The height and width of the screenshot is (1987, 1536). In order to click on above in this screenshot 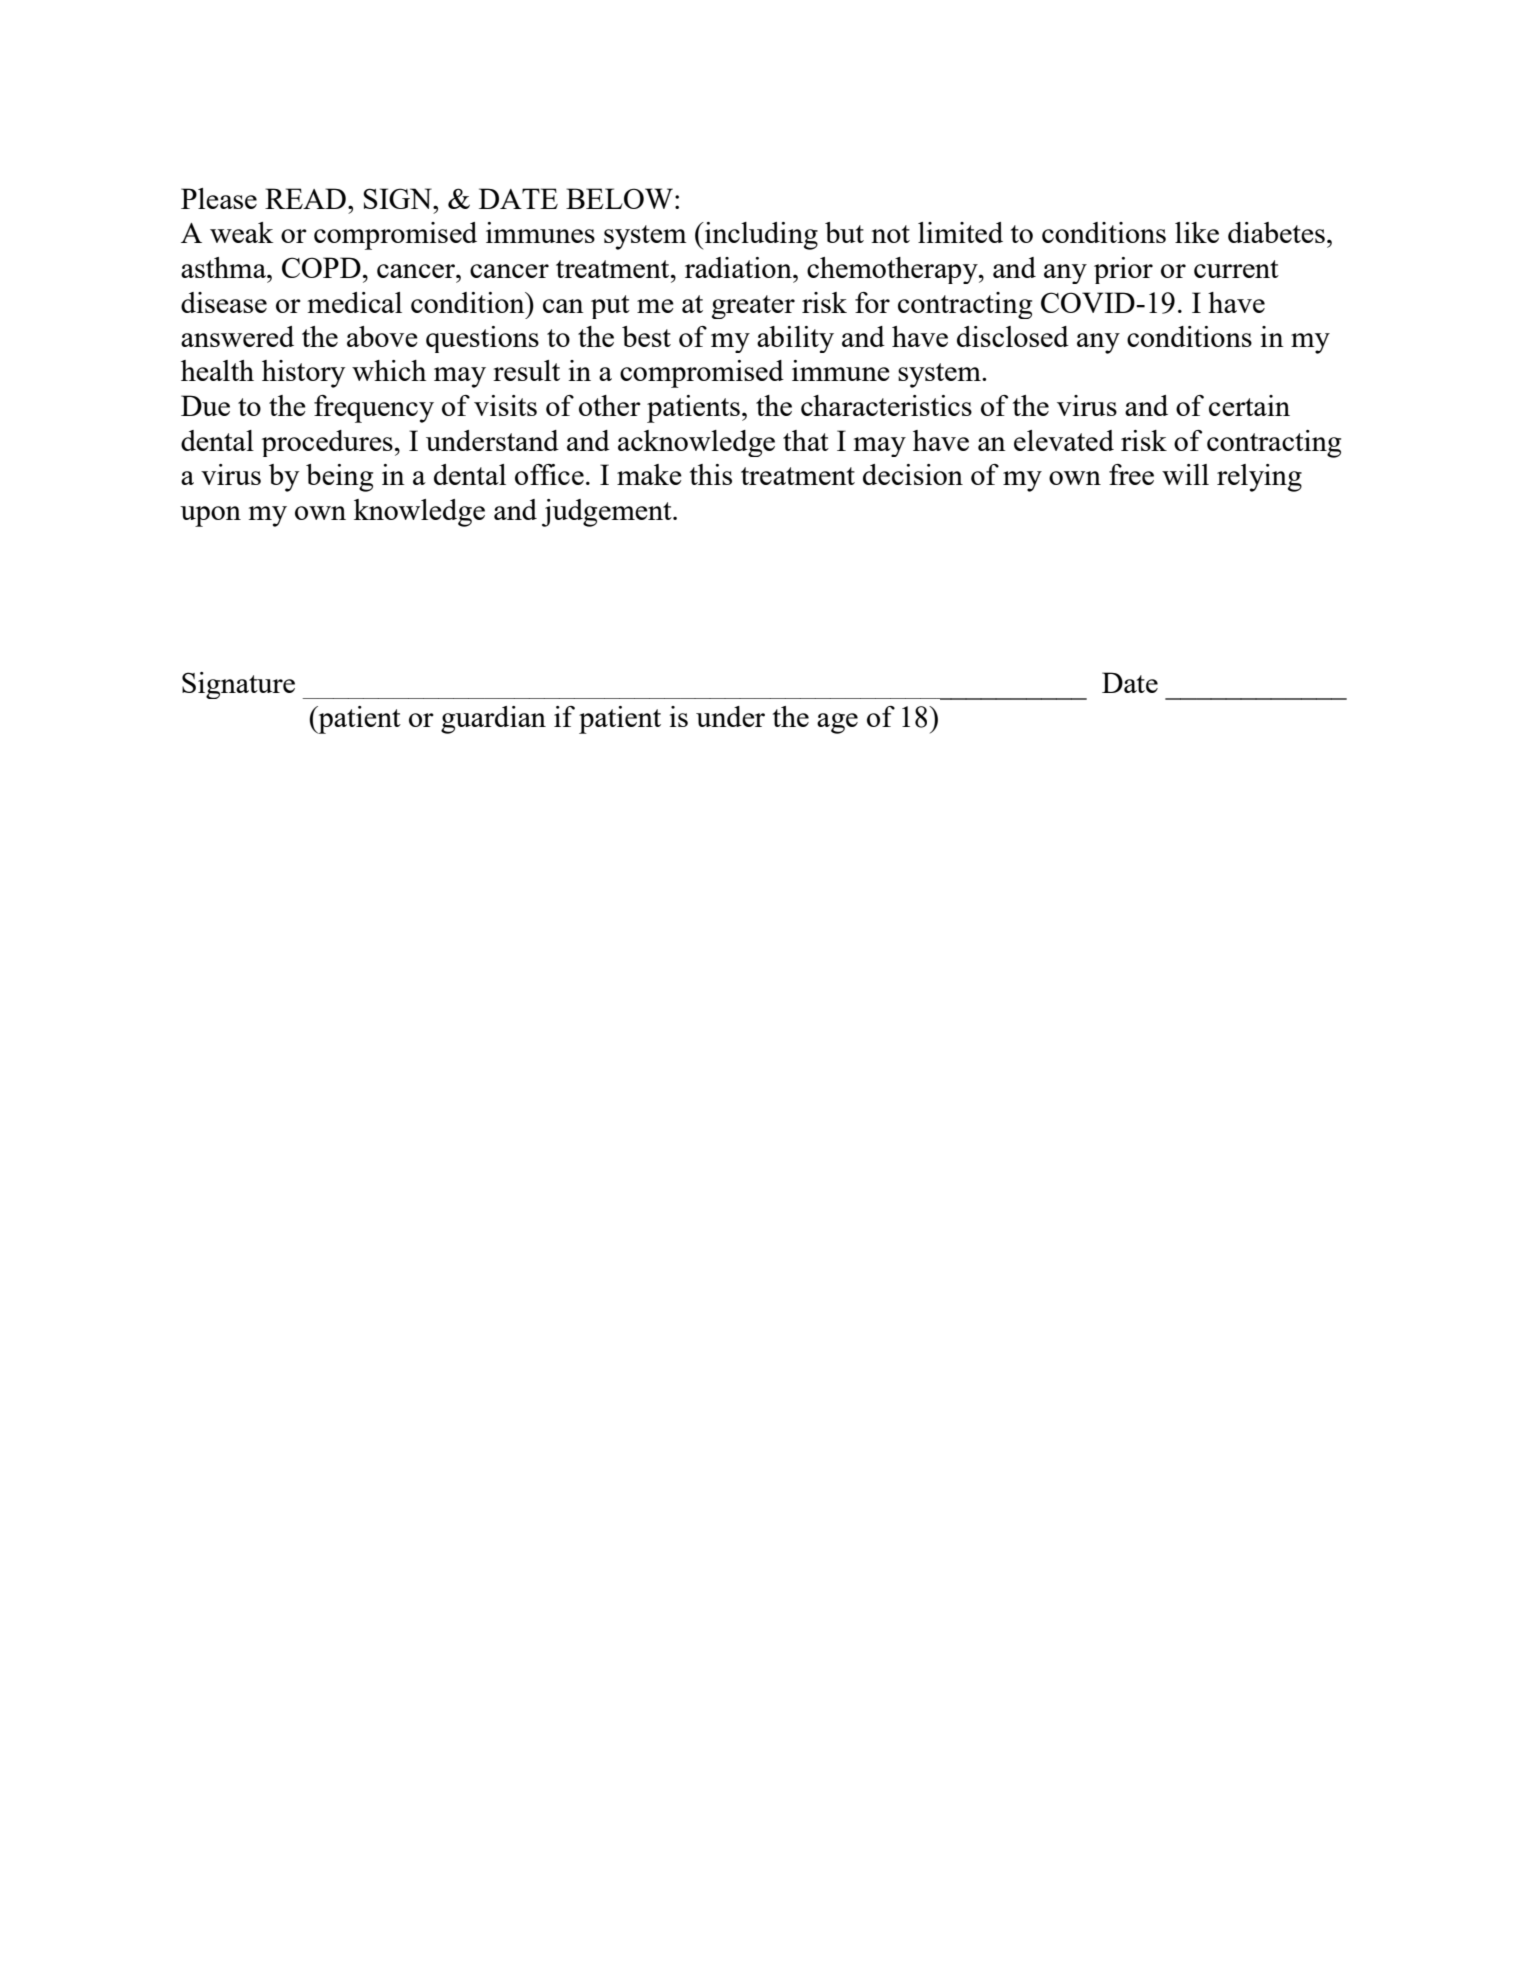, I will do `click(382, 336)`.
